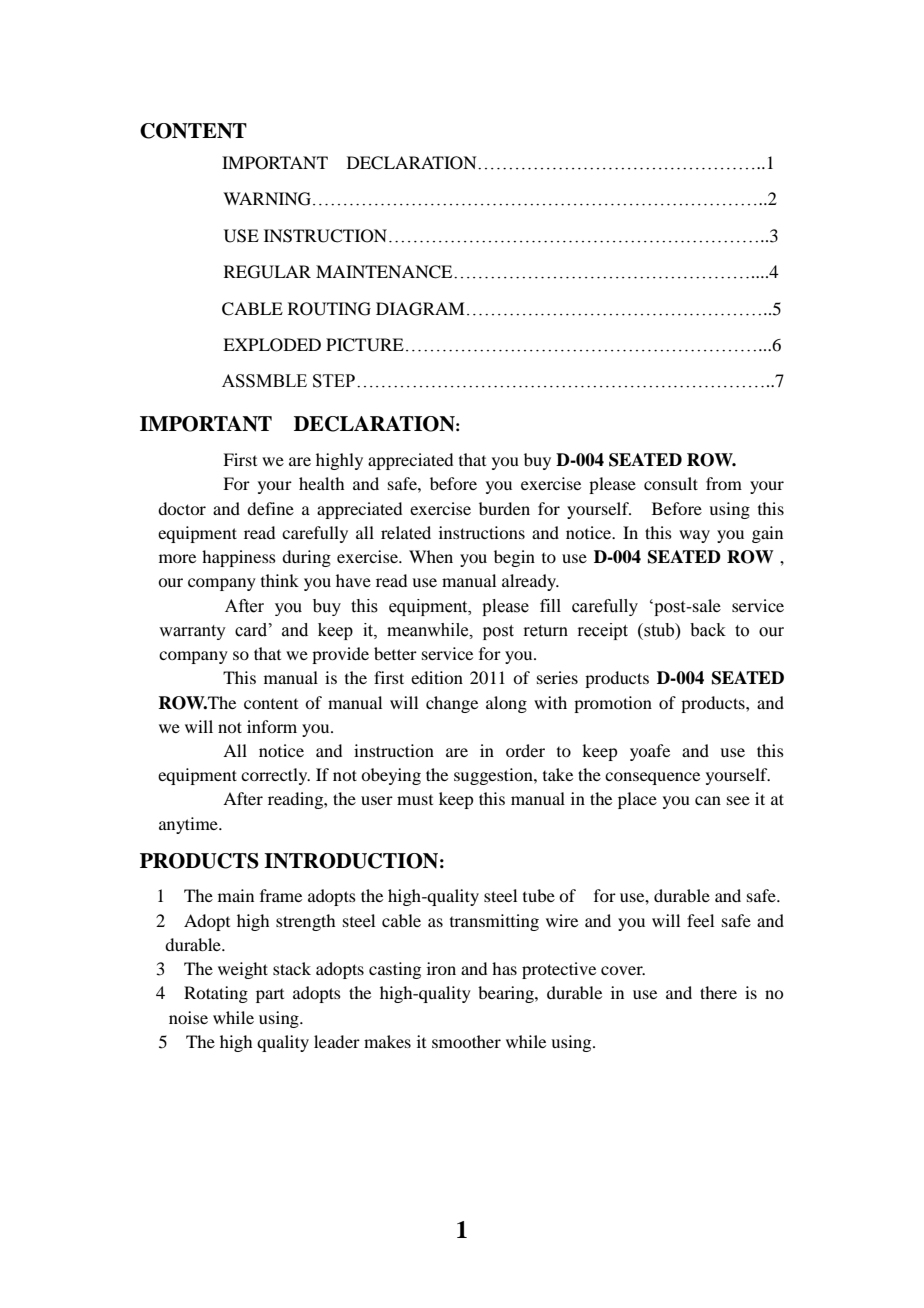 Image resolution: width=924 pixels, height=1308 pixels. I want to click on anytime, so click(189, 825).
